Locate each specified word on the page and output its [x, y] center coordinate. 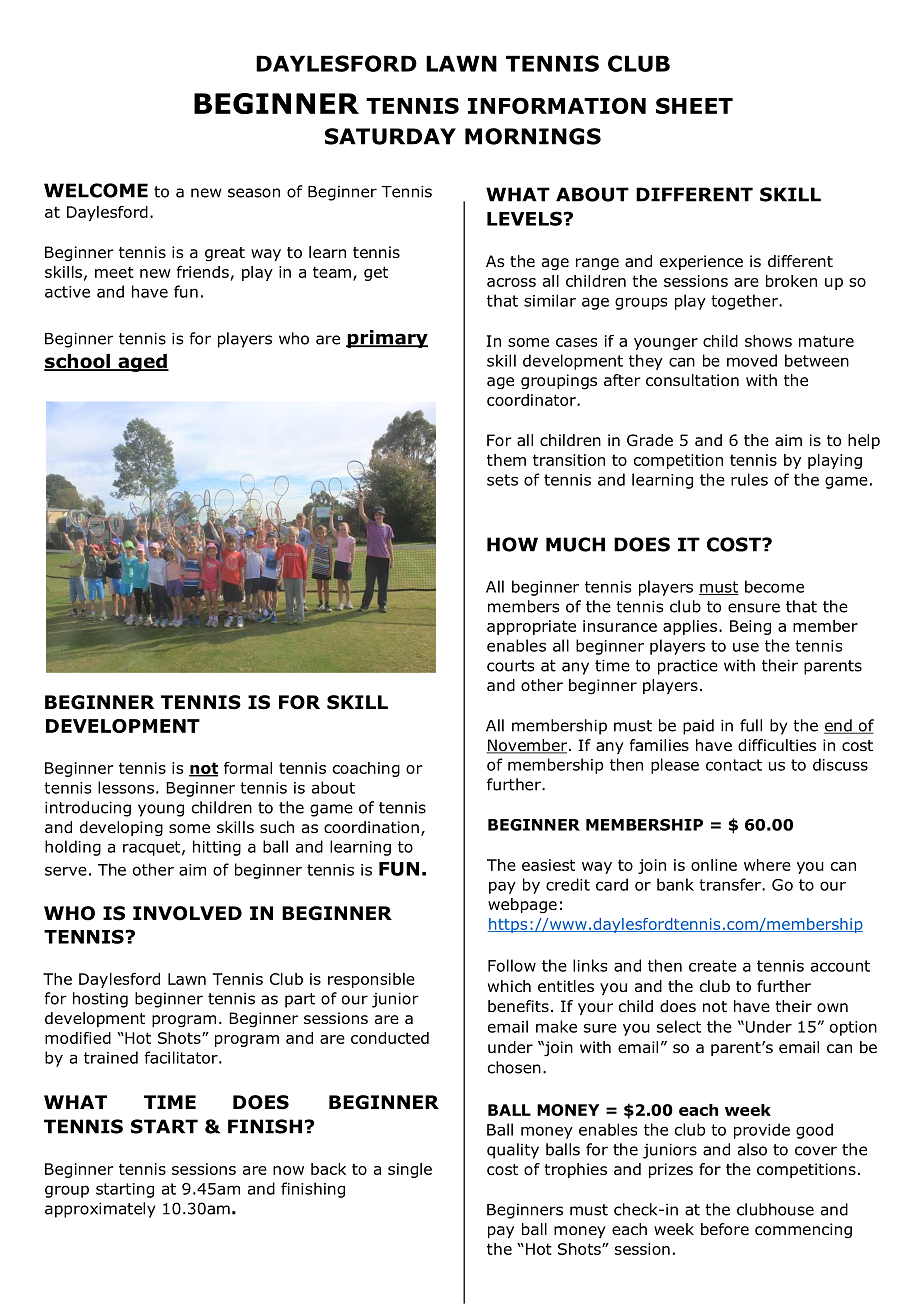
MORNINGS [533, 136]
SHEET [694, 105]
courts [511, 666]
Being [750, 627]
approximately [100, 1210]
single [410, 1170]
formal [248, 768]
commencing [803, 1231]
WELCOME [96, 190]
